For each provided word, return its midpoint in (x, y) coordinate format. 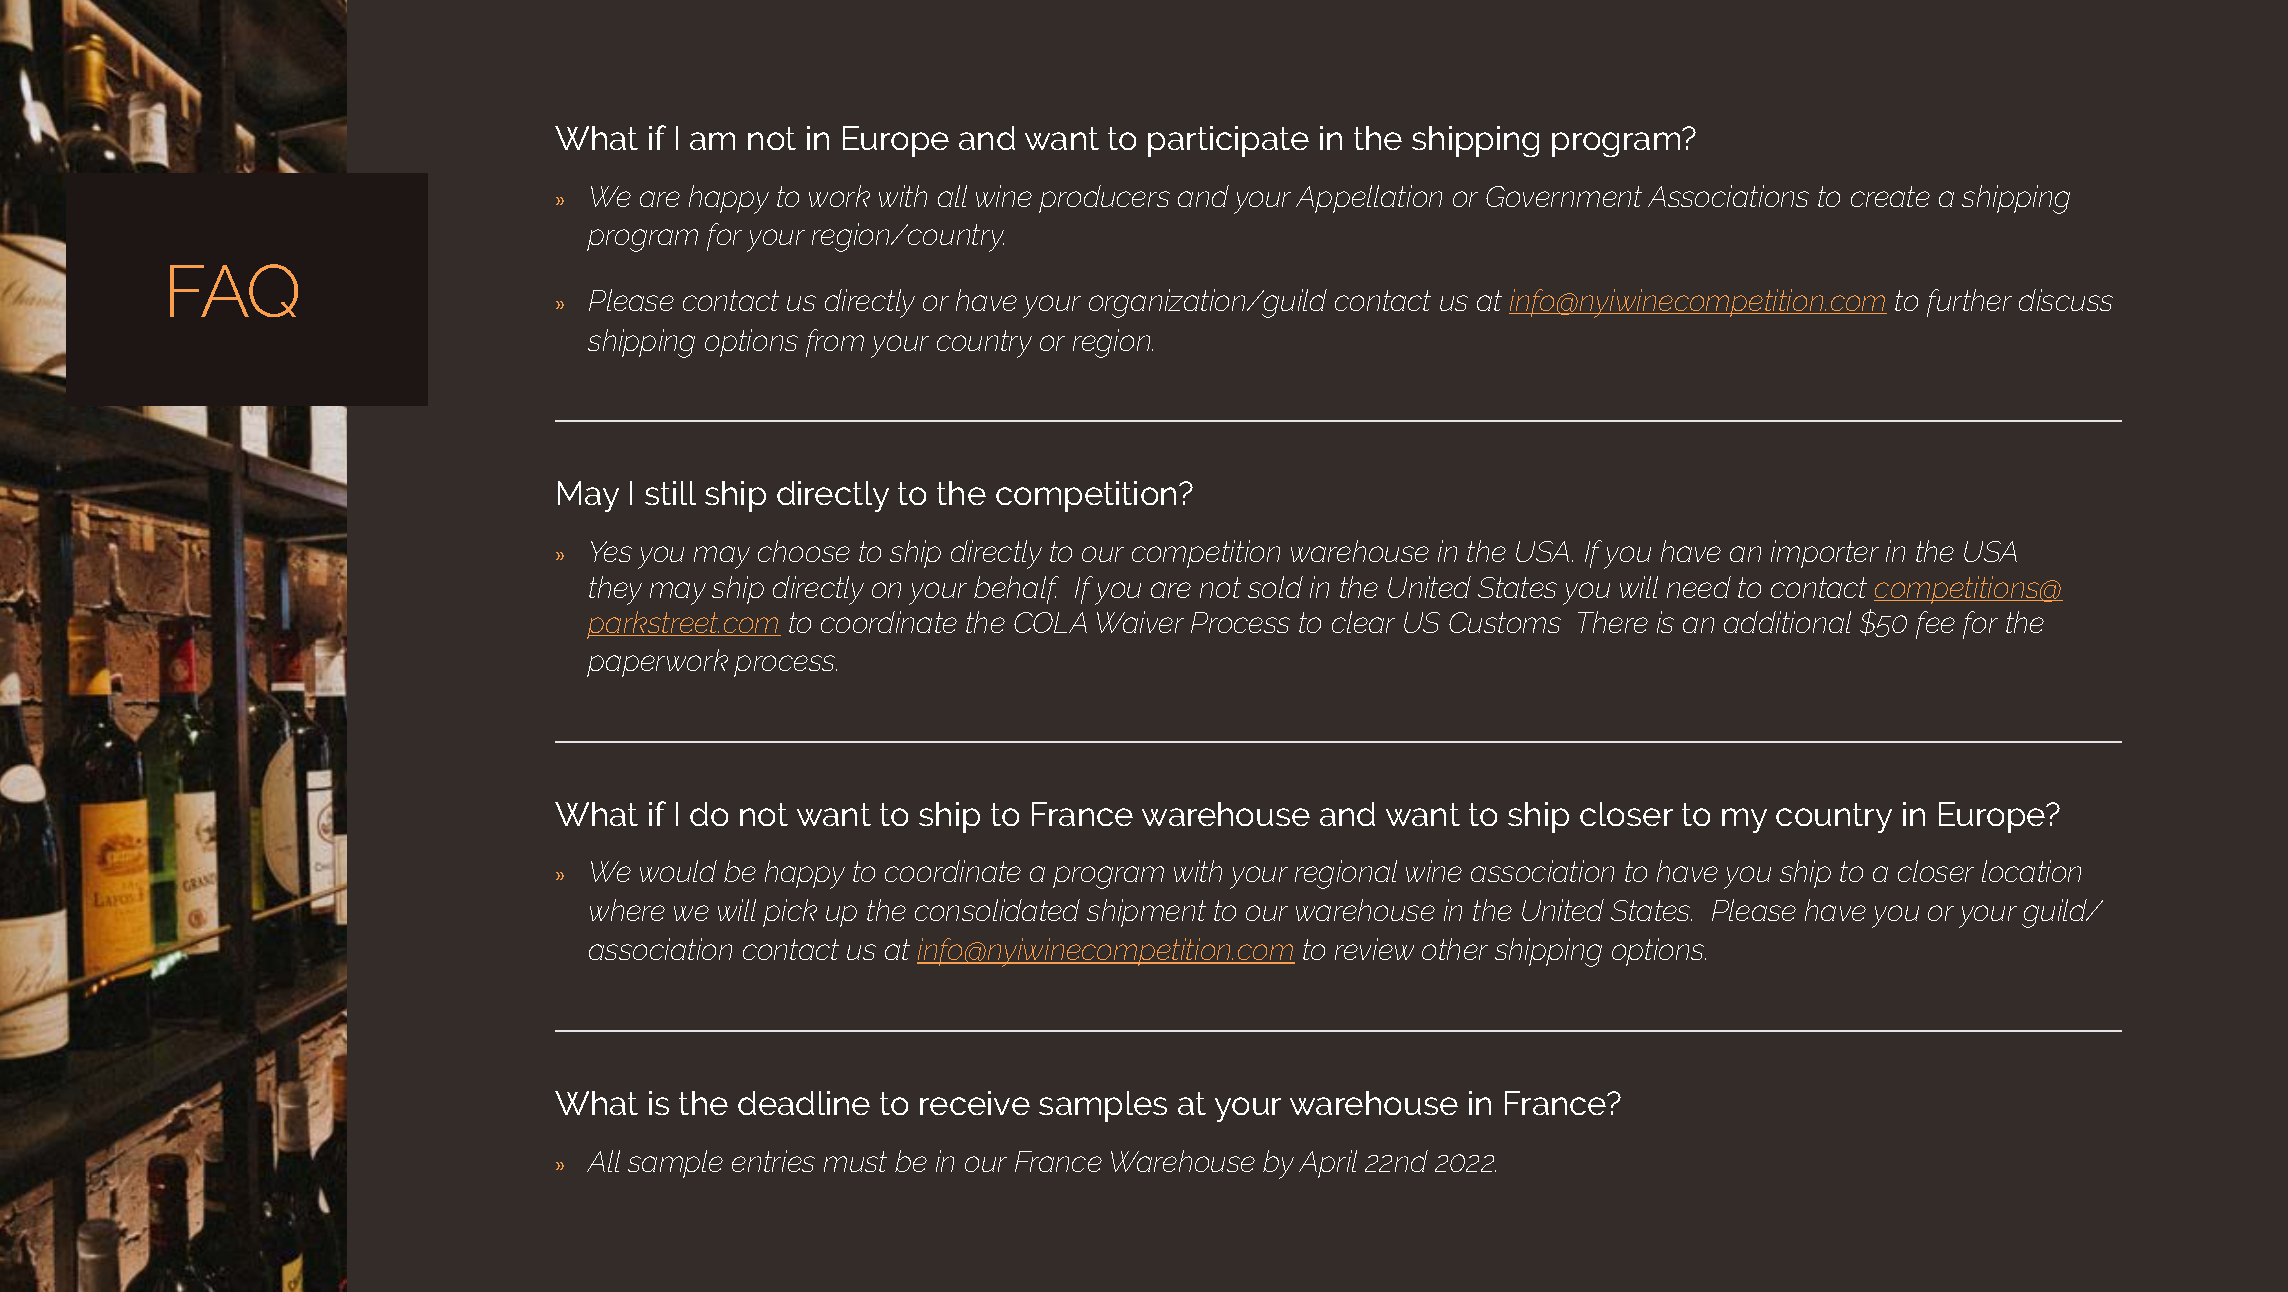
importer (1825, 554)
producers (1104, 199)
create (1890, 196)
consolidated (997, 910)
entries (773, 1161)
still (670, 493)
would (678, 871)
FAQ (234, 290)
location (2031, 871)
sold (1275, 587)
